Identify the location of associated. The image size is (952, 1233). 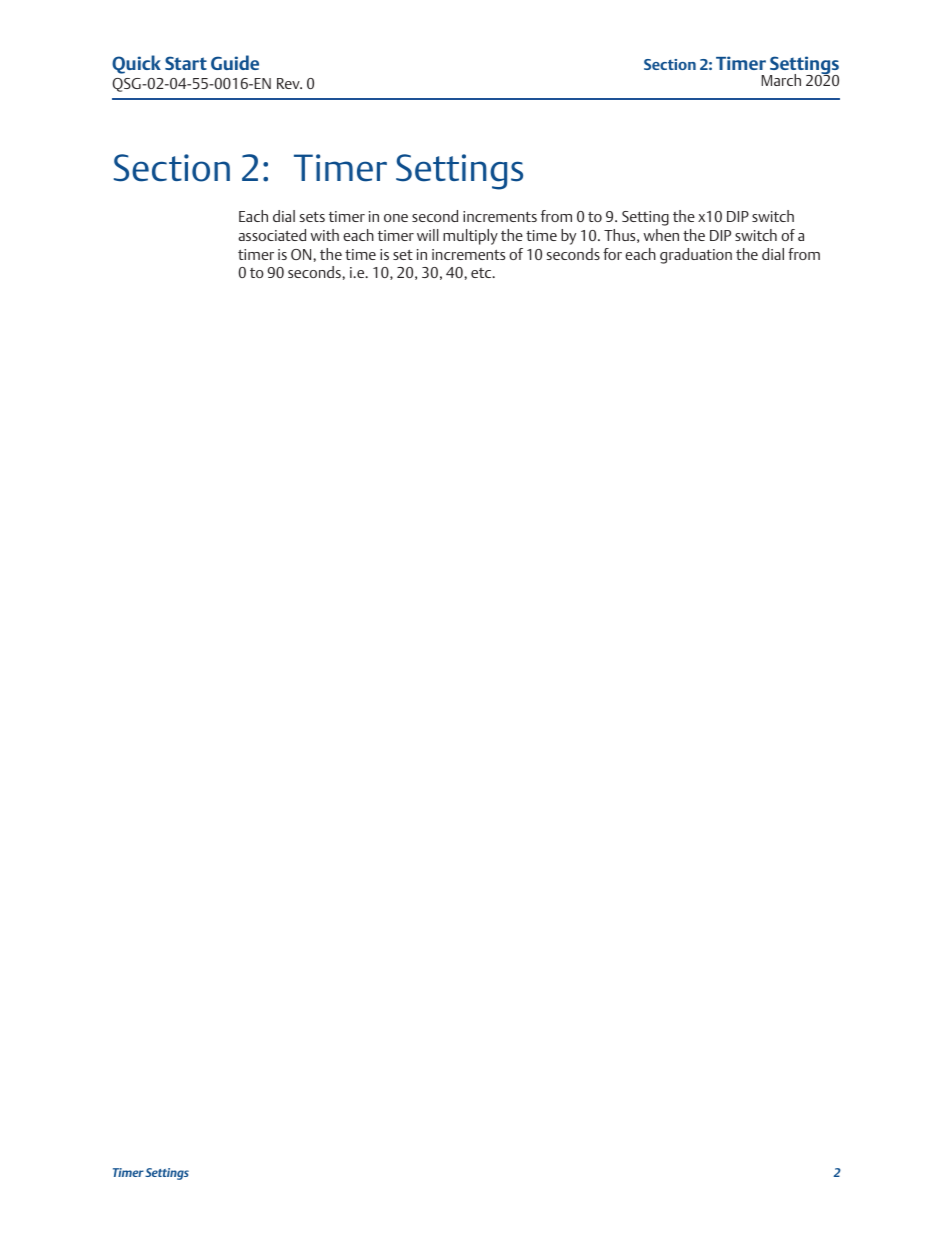
(272, 235).
